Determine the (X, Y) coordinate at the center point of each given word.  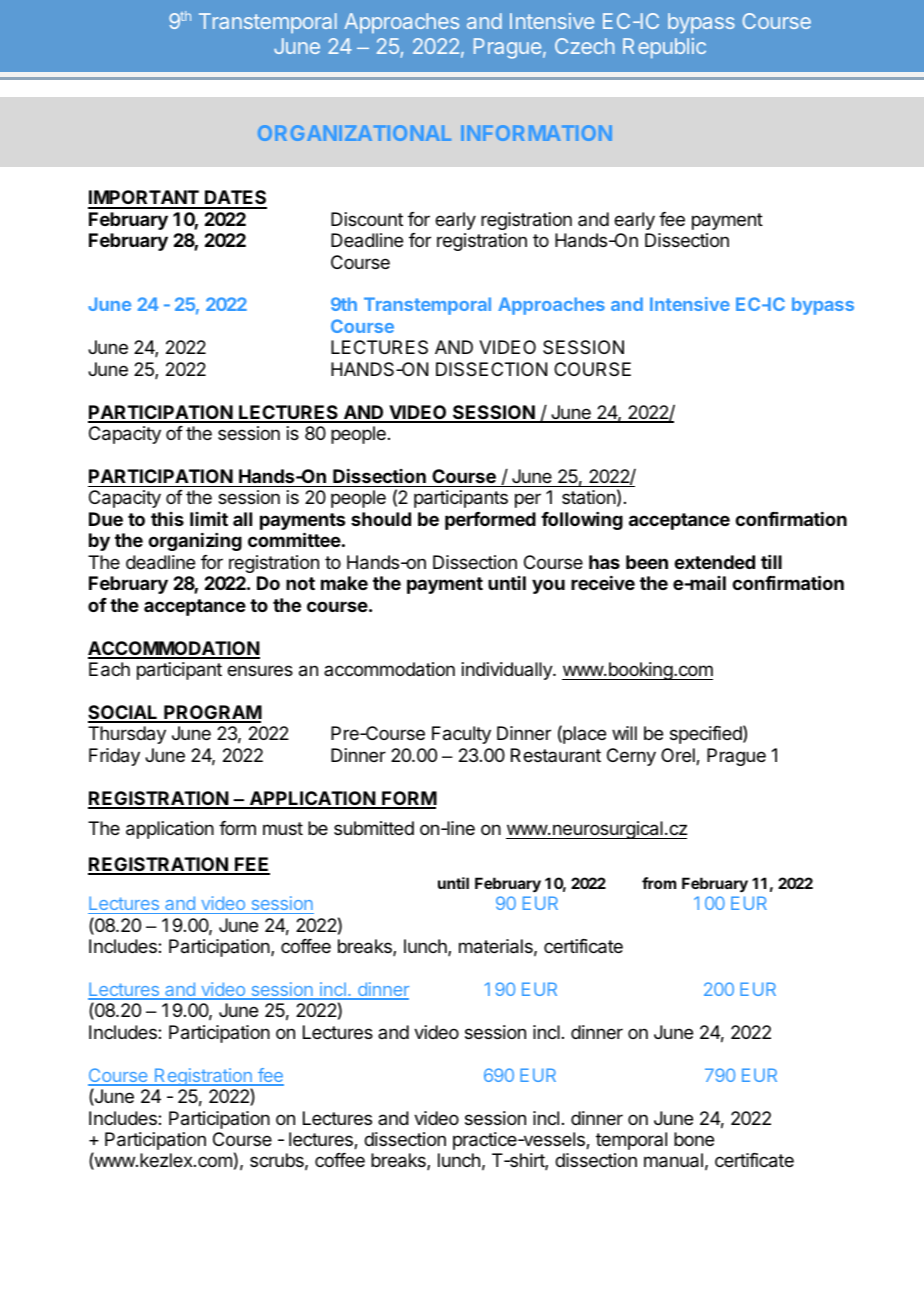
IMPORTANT (144, 199)
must (283, 828)
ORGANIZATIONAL (354, 133)
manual (673, 1160)
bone (694, 1139)
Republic (664, 48)
